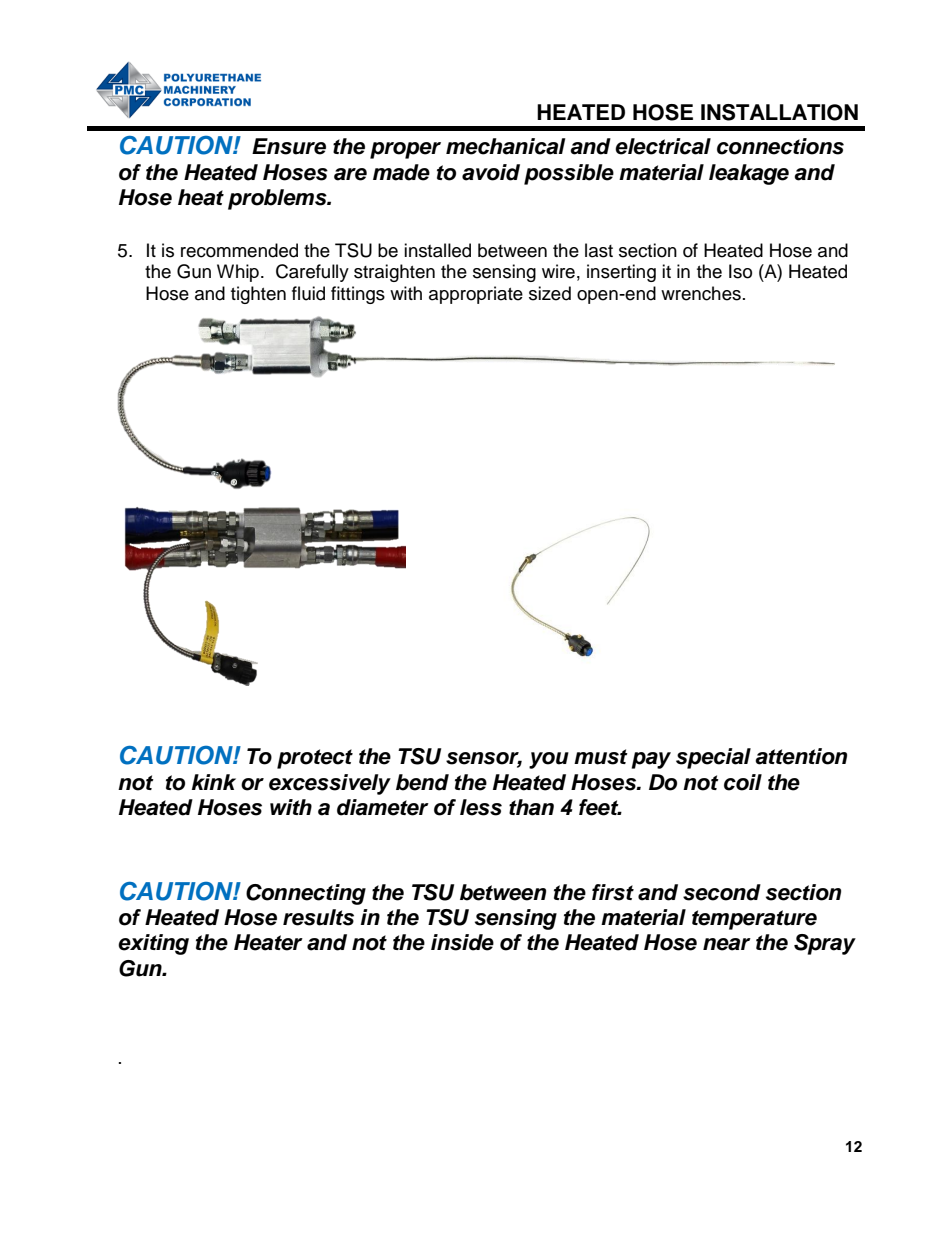  I want to click on you, so click(549, 760).
